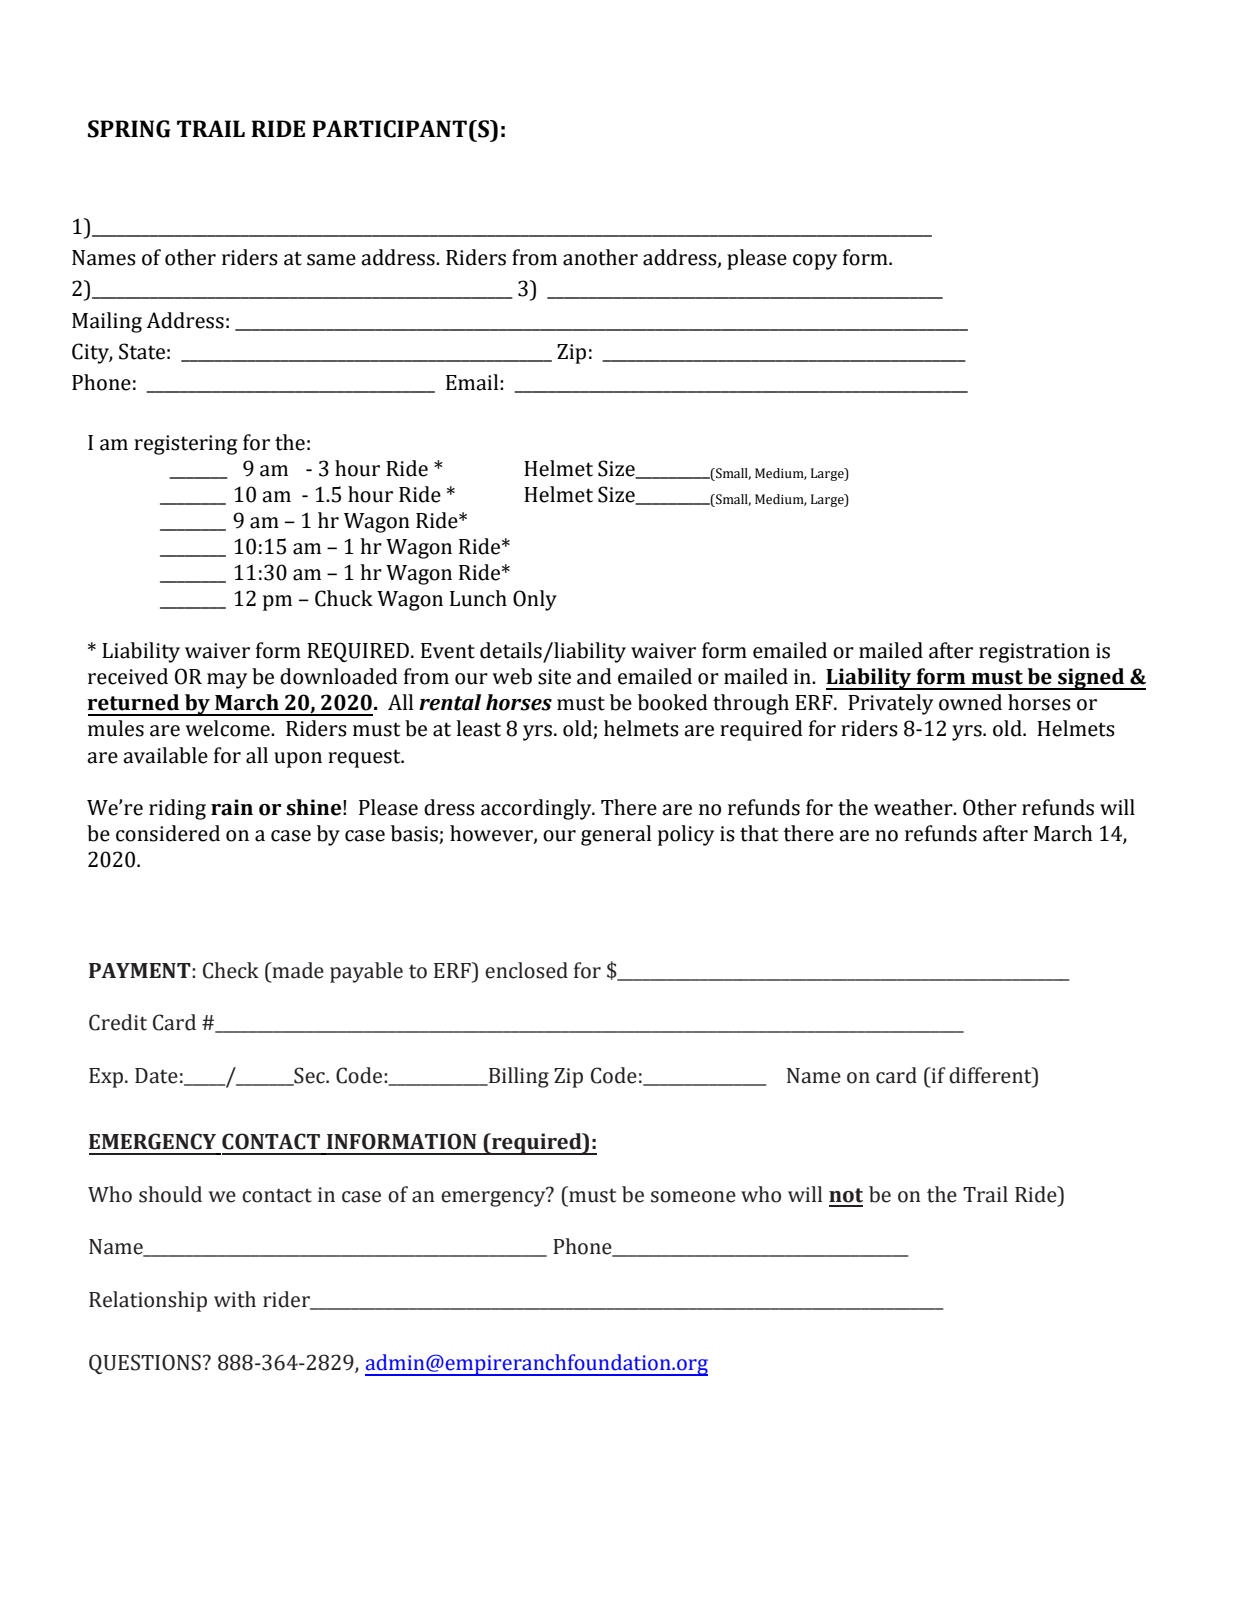 The image size is (1236, 1599). I want to click on copy, so click(815, 262).
